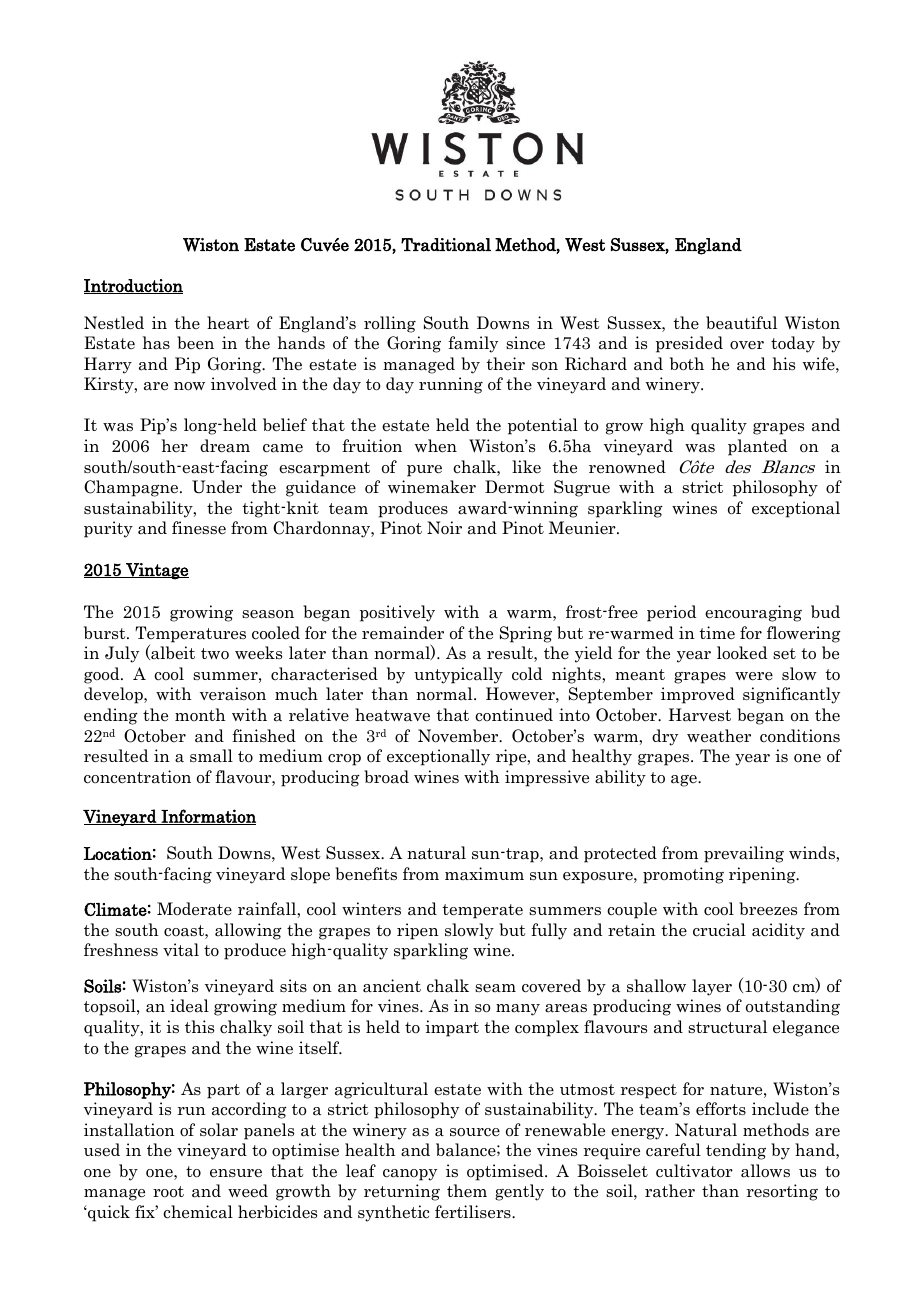  I want to click on month, so click(200, 714).
